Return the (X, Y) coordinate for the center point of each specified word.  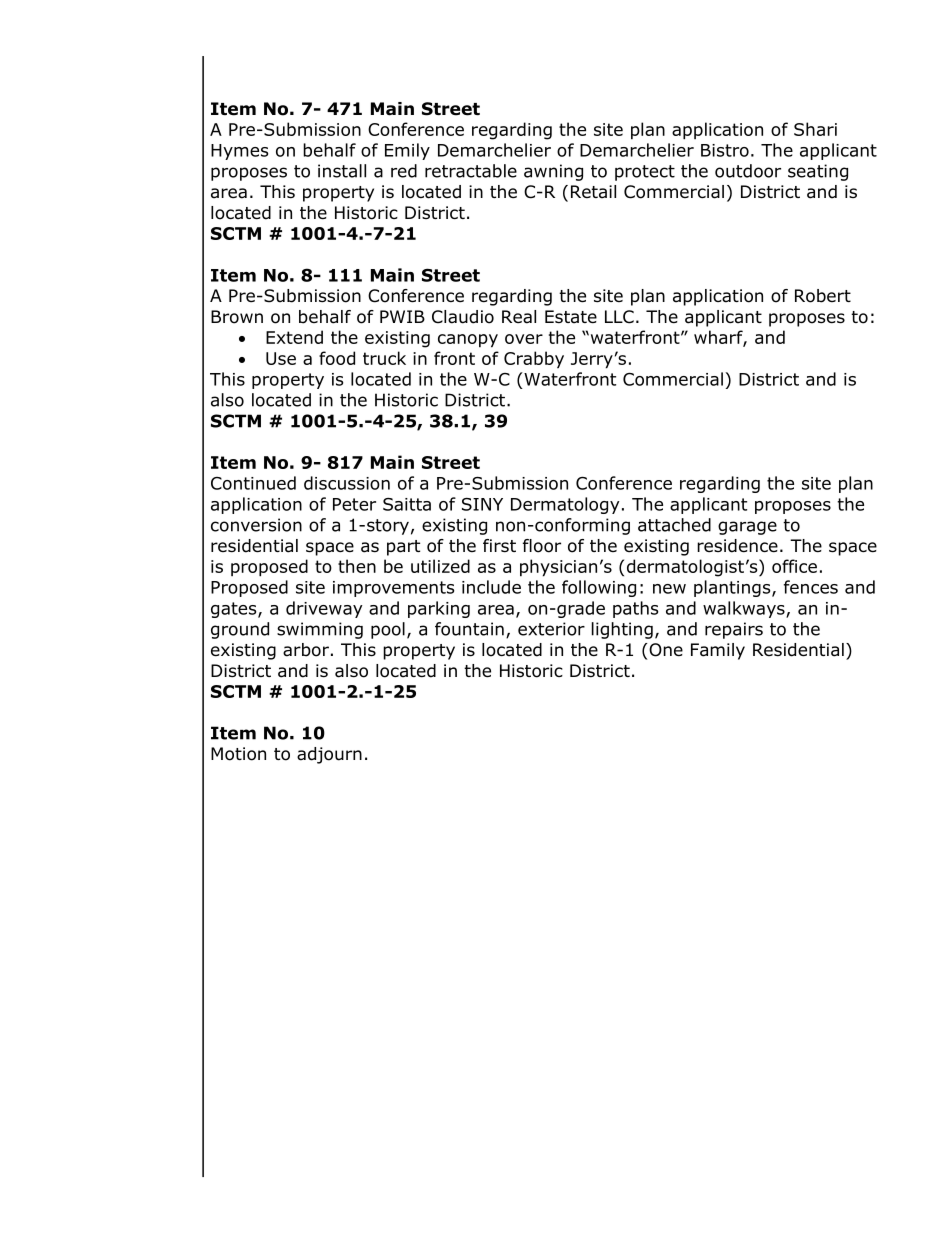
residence (737, 546)
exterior (551, 629)
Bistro (725, 150)
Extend (294, 337)
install (342, 171)
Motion (238, 754)
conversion (256, 525)
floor (542, 546)
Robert (823, 296)
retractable (471, 171)
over (524, 339)
